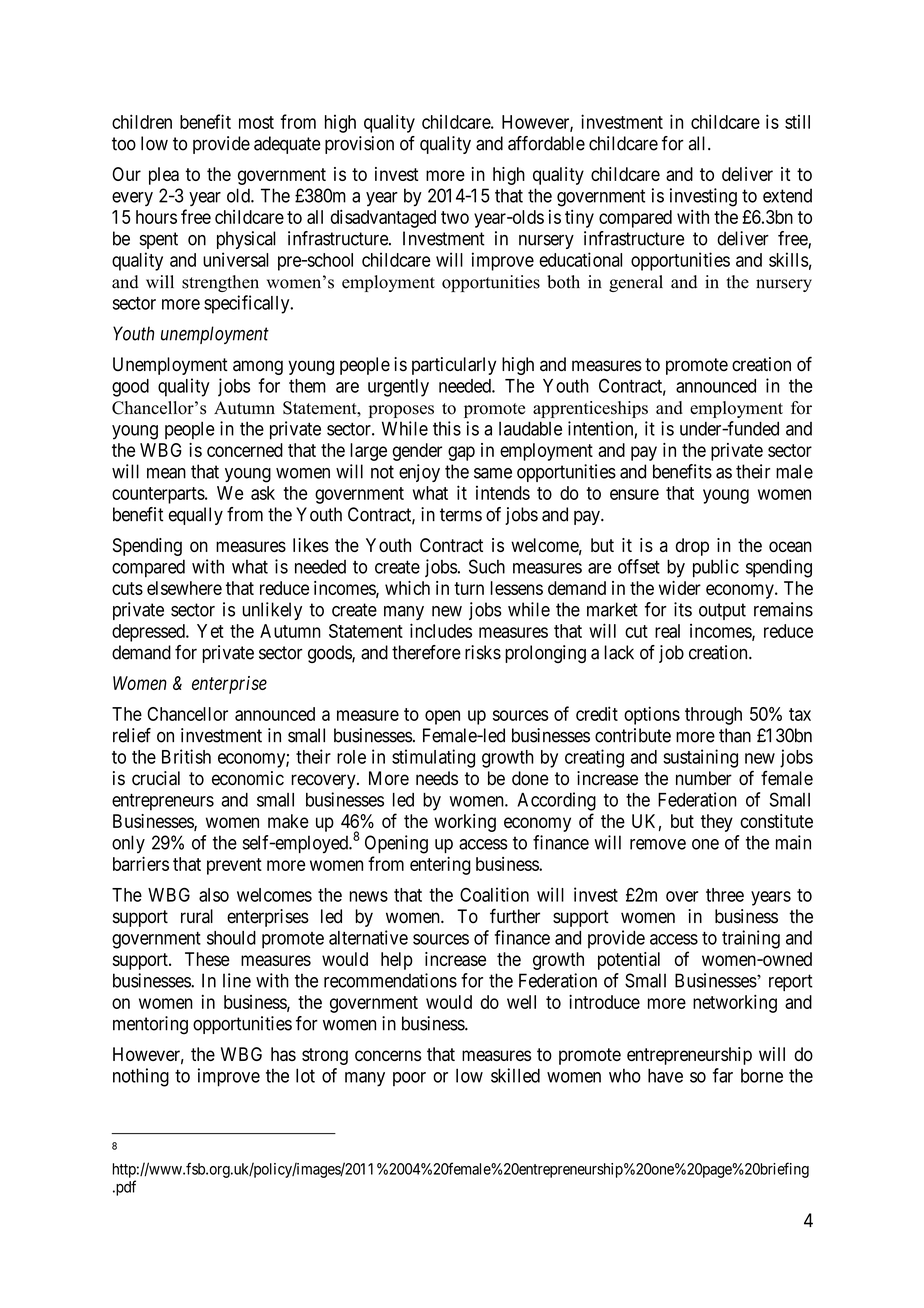  Describe the element at coordinates (440, 865) in the page. I see `entering` at that location.
